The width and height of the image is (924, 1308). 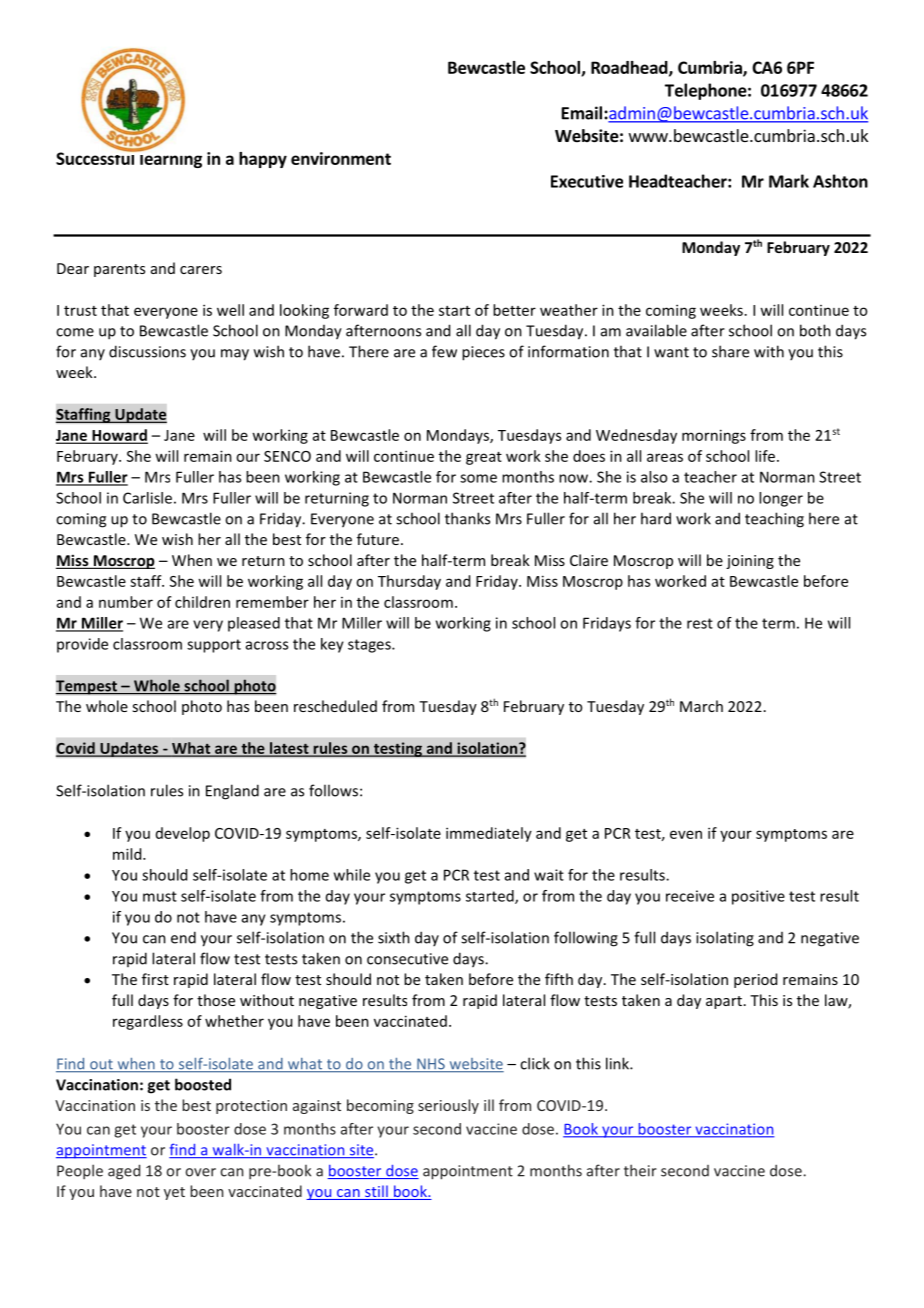 I want to click on environment, so click(x=341, y=158).
